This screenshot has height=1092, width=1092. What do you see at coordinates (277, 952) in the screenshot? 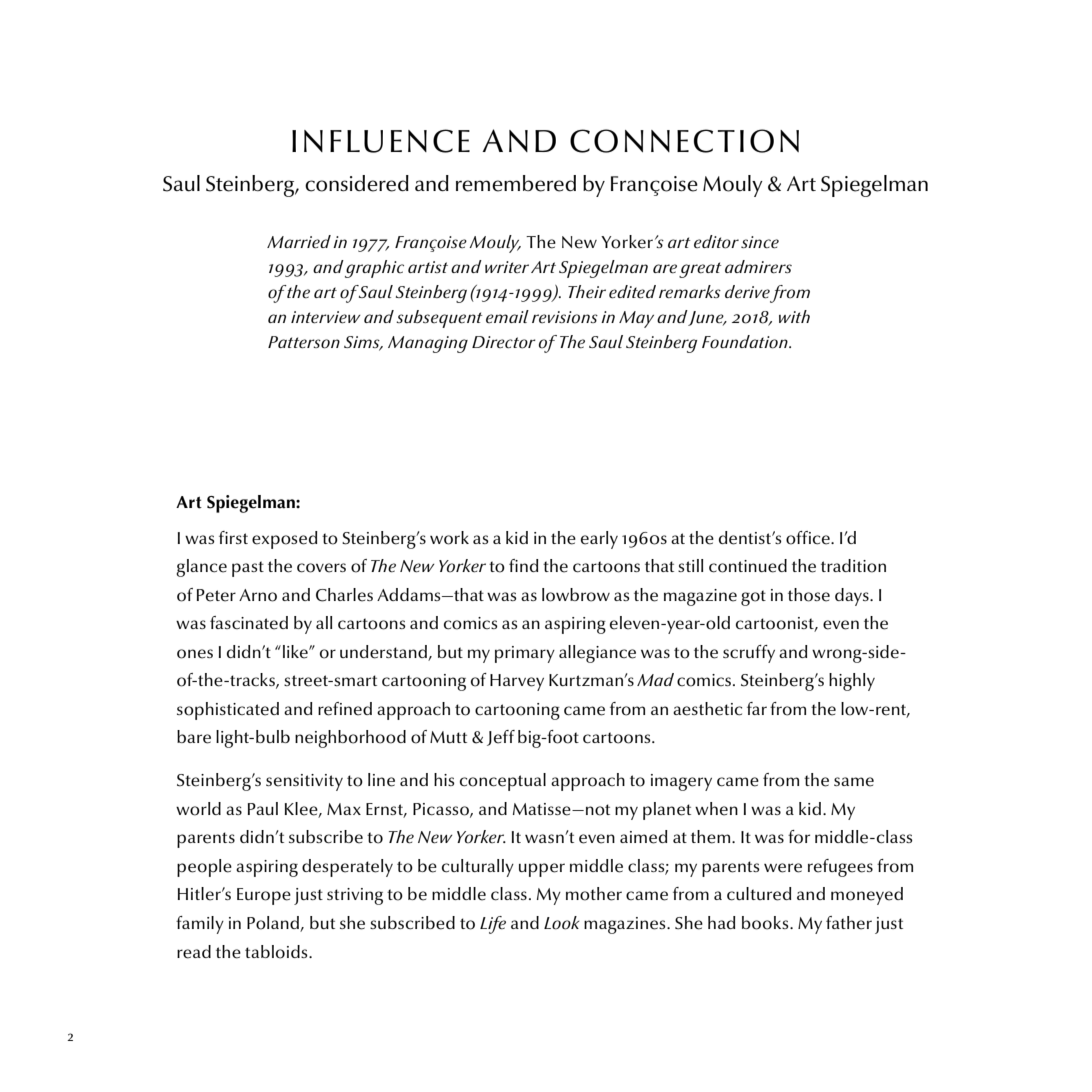
I see `tabloids` at bounding box center [277, 952].
